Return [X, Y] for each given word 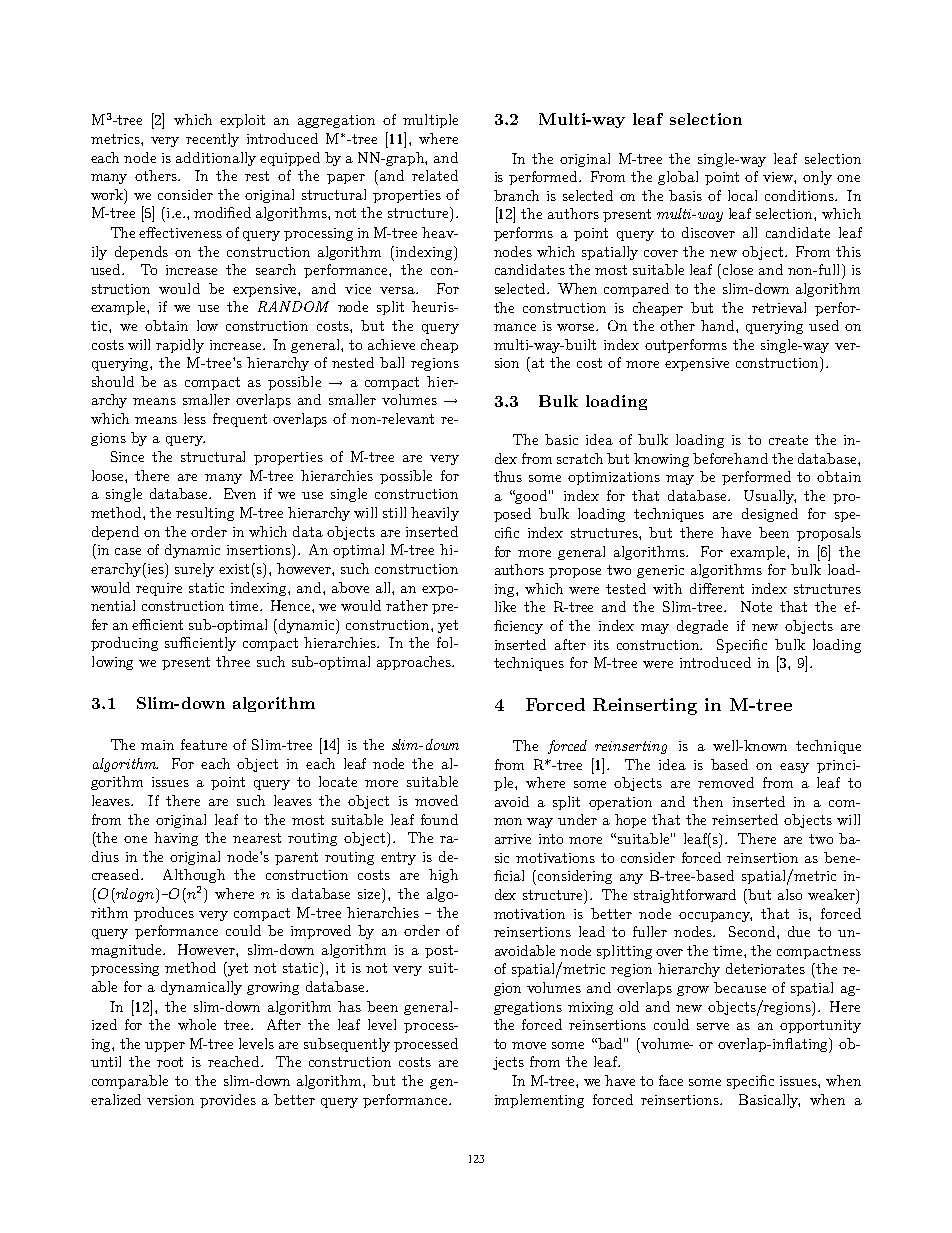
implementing [539, 1101]
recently [212, 140]
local [742, 195]
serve [713, 1026]
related [435, 175]
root [170, 1062]
